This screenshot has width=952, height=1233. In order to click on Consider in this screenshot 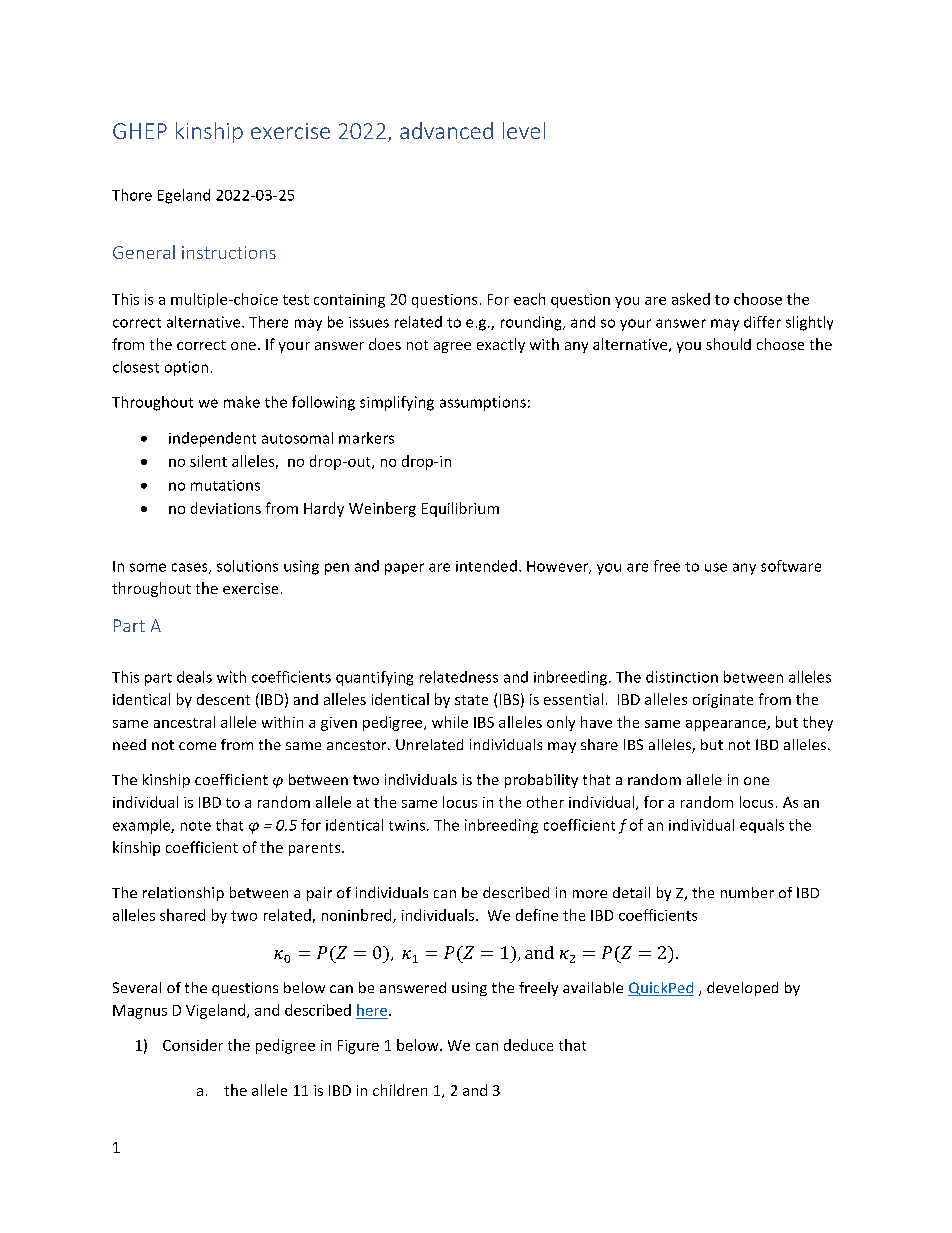, I will do `click(193, 1045)`.
